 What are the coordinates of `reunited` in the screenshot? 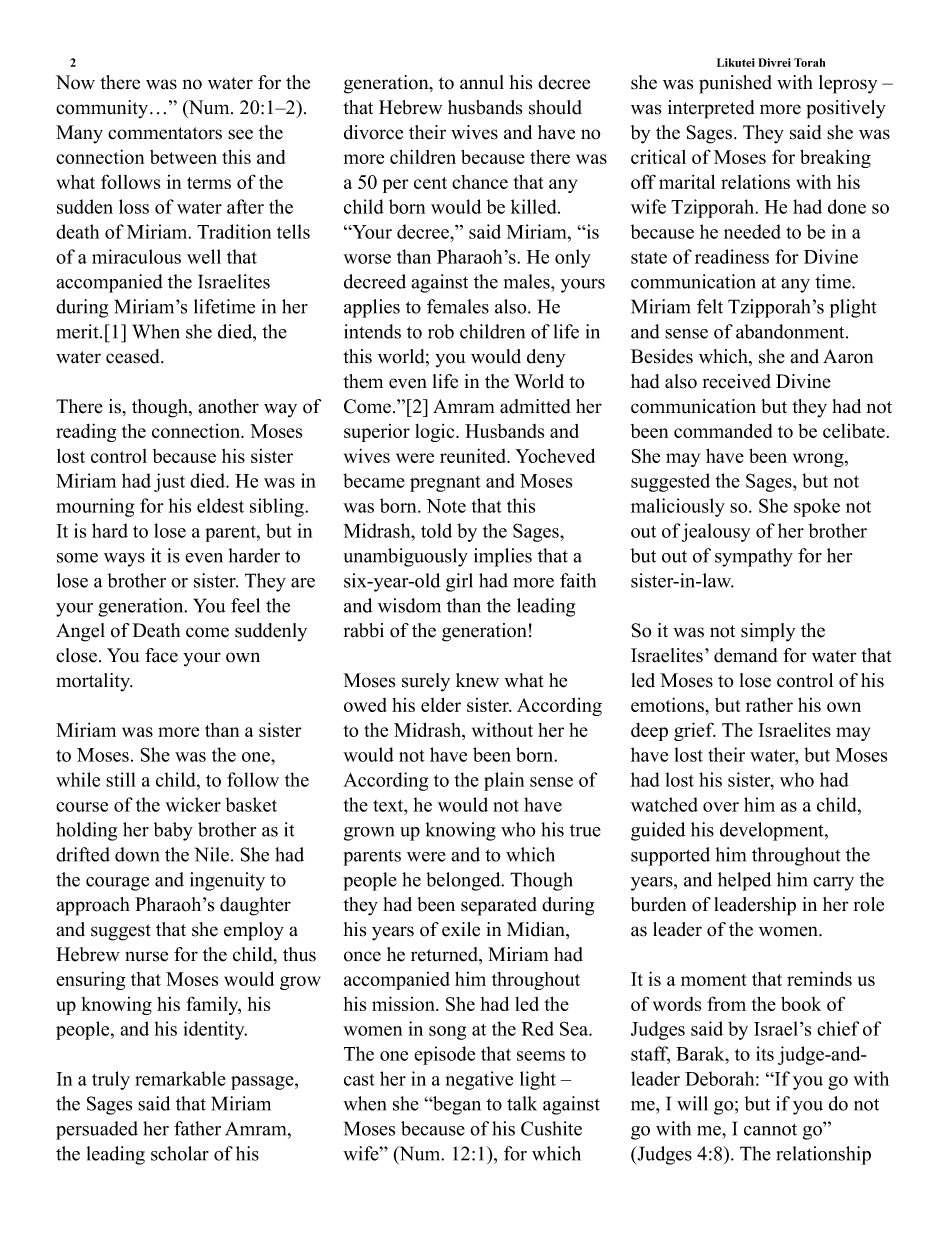 It's located at (474, 455).
